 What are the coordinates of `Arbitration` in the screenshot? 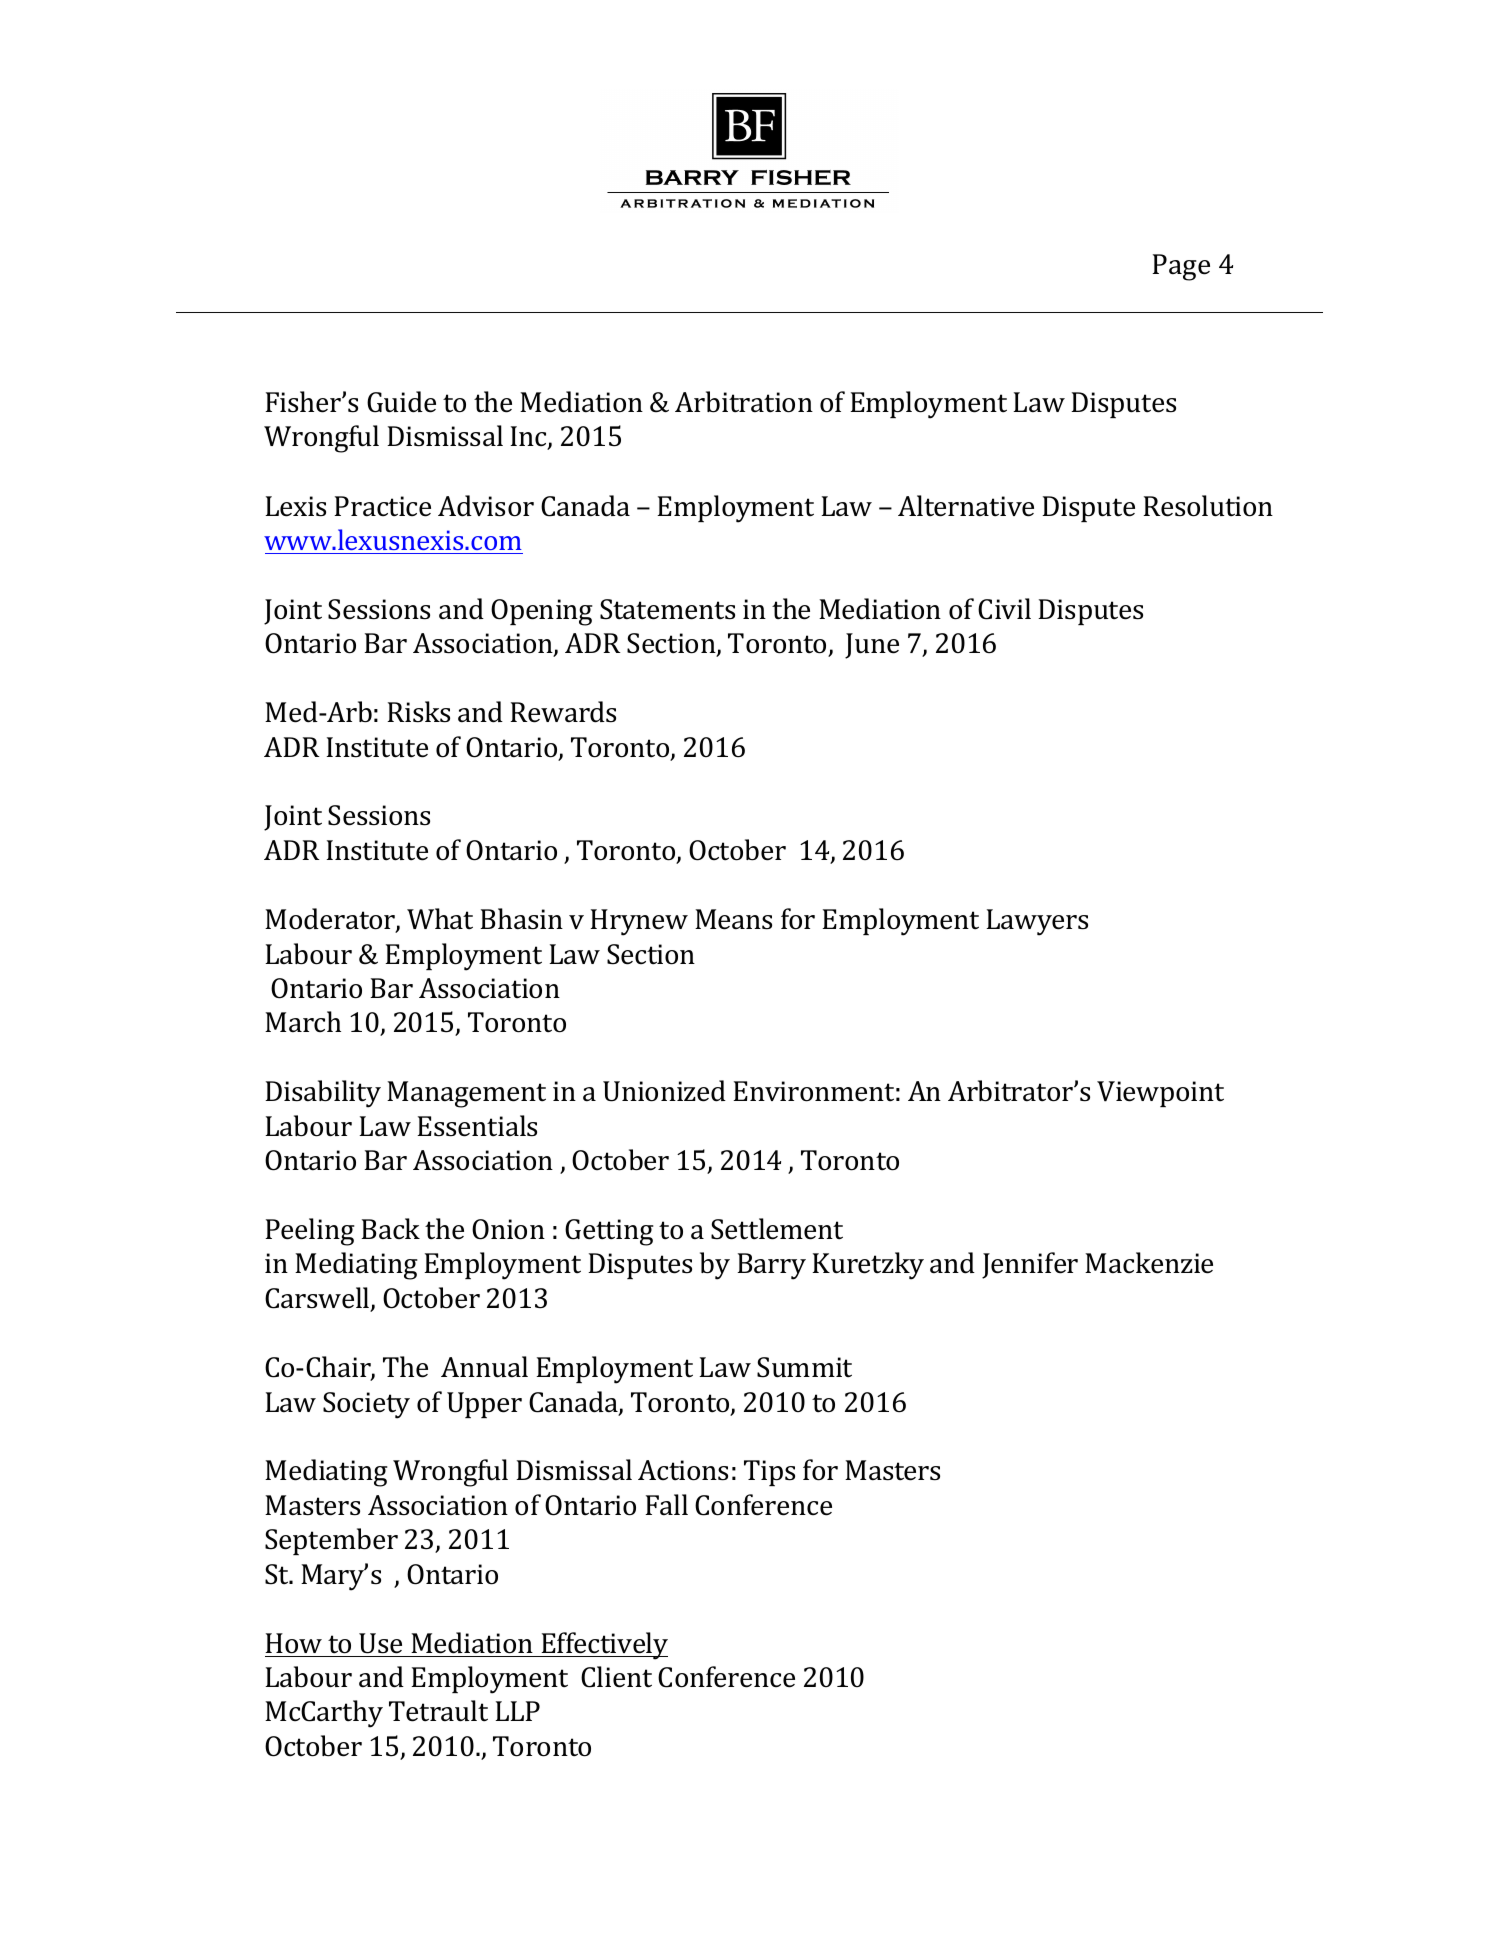 It's located at (744, 402).
